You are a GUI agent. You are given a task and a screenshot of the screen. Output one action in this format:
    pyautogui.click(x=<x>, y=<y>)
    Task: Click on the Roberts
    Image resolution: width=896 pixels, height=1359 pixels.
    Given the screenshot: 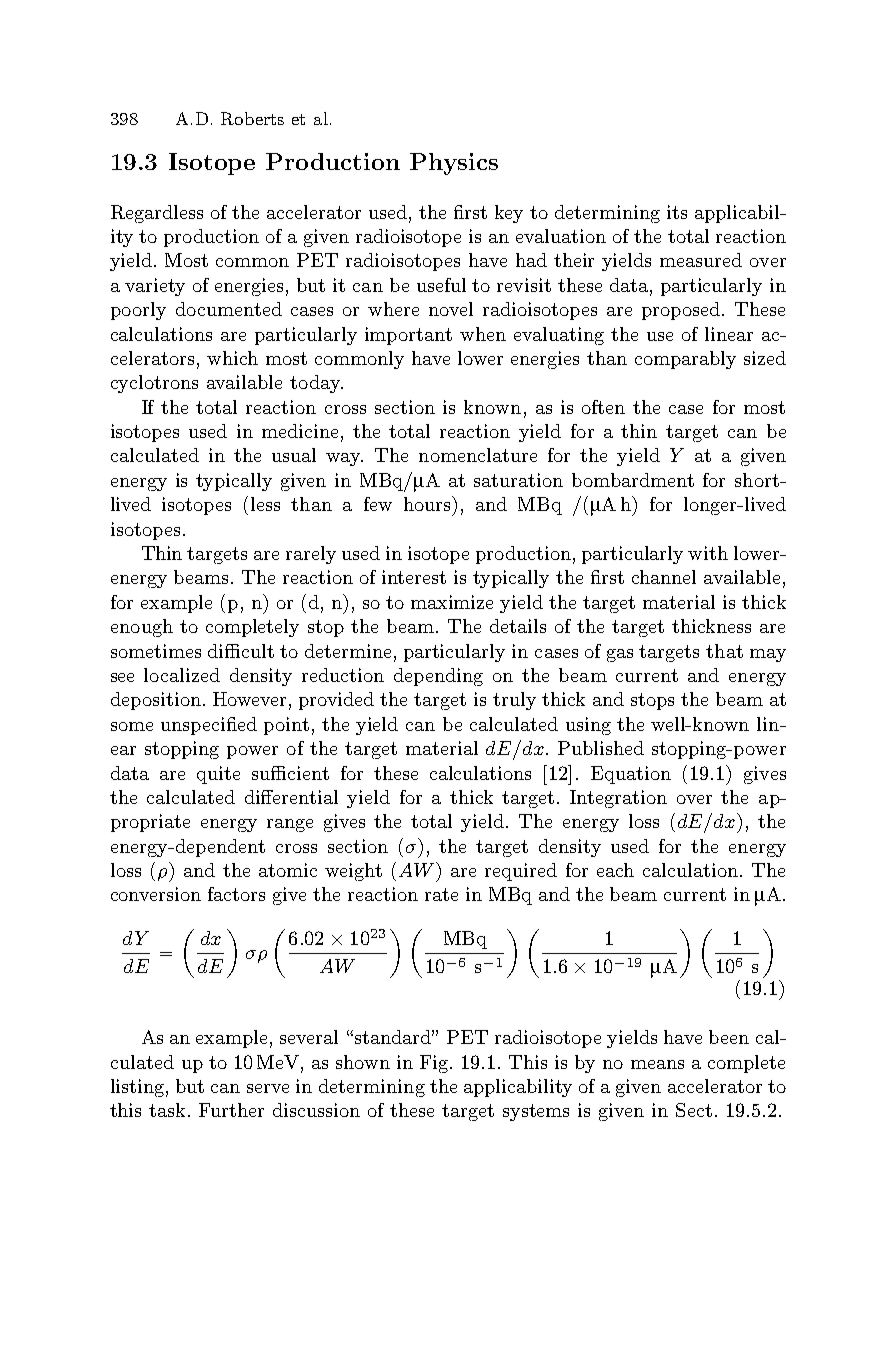 What is the action you would take?
    pyautogui.click(x=252, y=118)
